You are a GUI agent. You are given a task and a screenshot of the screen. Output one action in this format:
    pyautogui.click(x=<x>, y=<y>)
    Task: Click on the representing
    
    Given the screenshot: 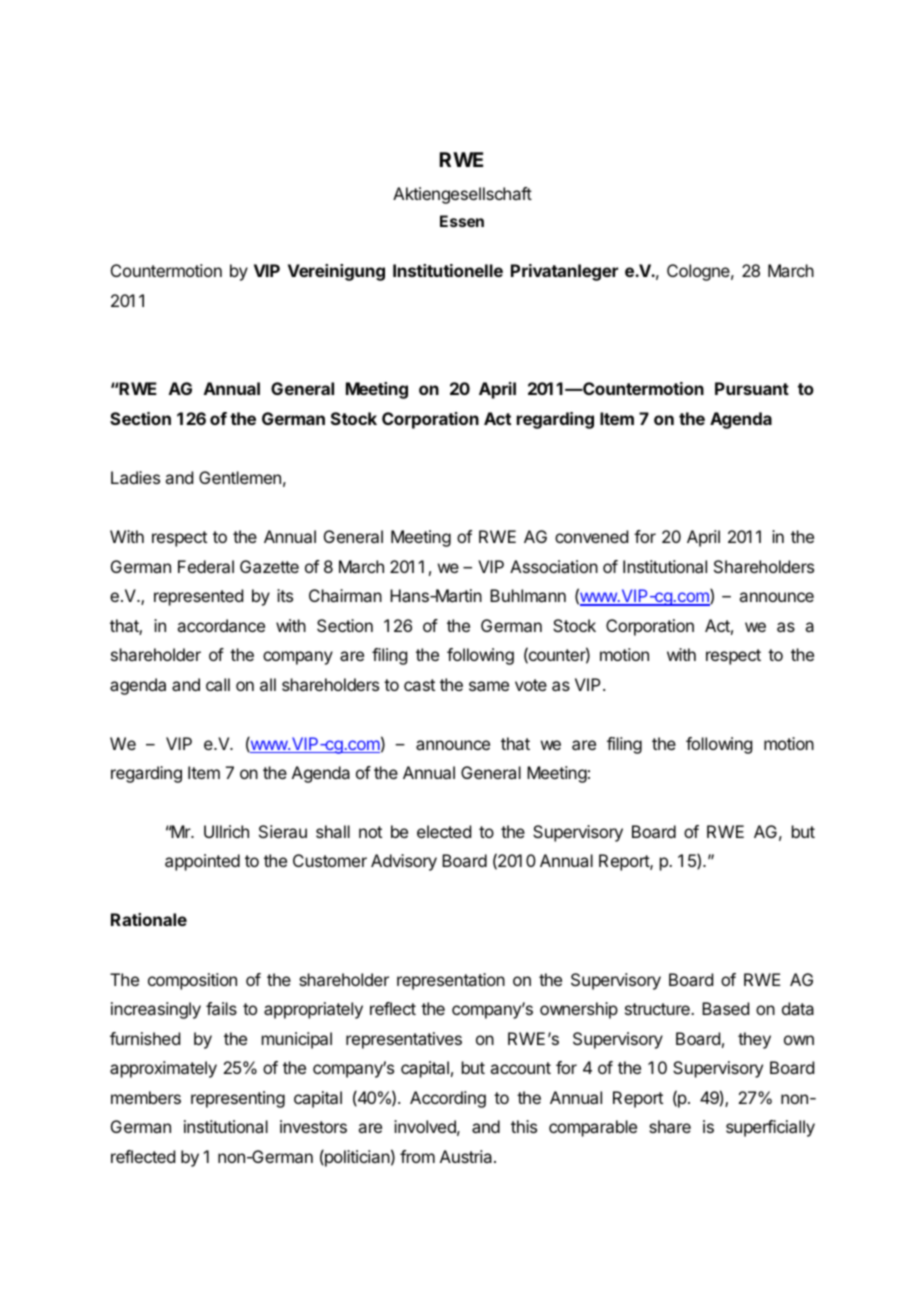 What is the action you would take?
    pyautogui.click(x=238, y=1099)
